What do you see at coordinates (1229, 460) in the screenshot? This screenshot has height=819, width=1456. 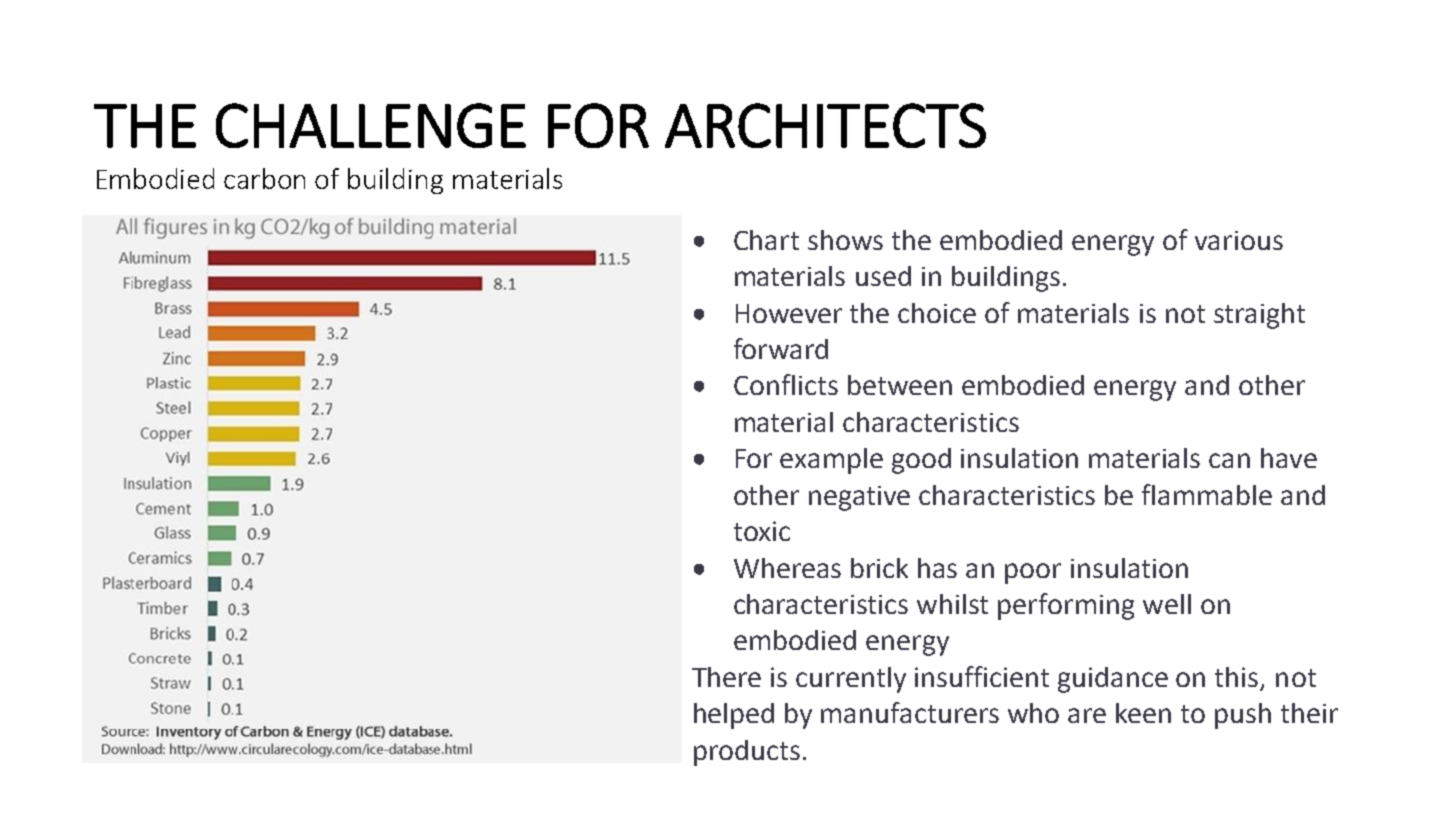 I see `can` at bounding box center [1229, 460].
